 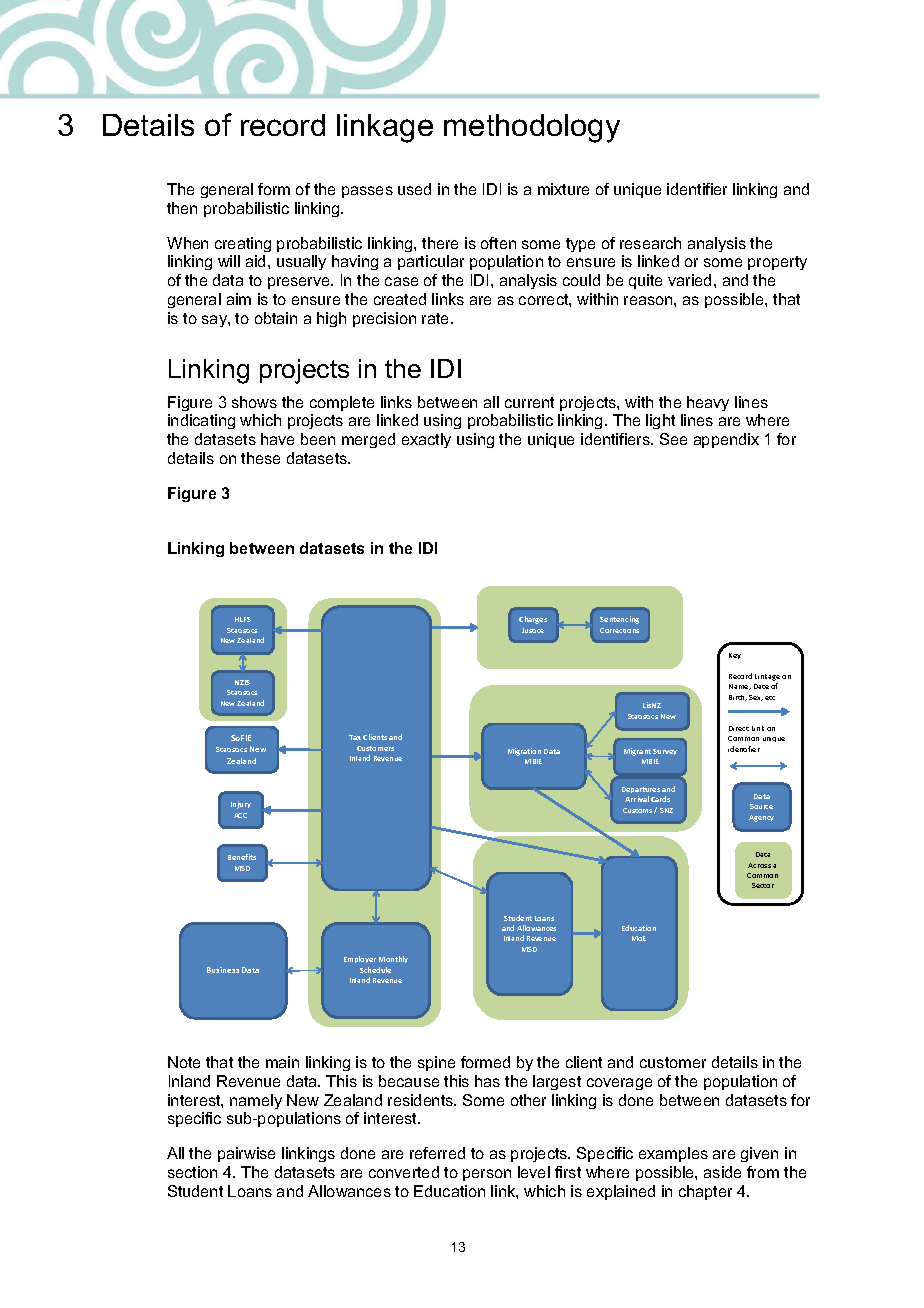 I want to click on person, so click(x=487, y=1175).
